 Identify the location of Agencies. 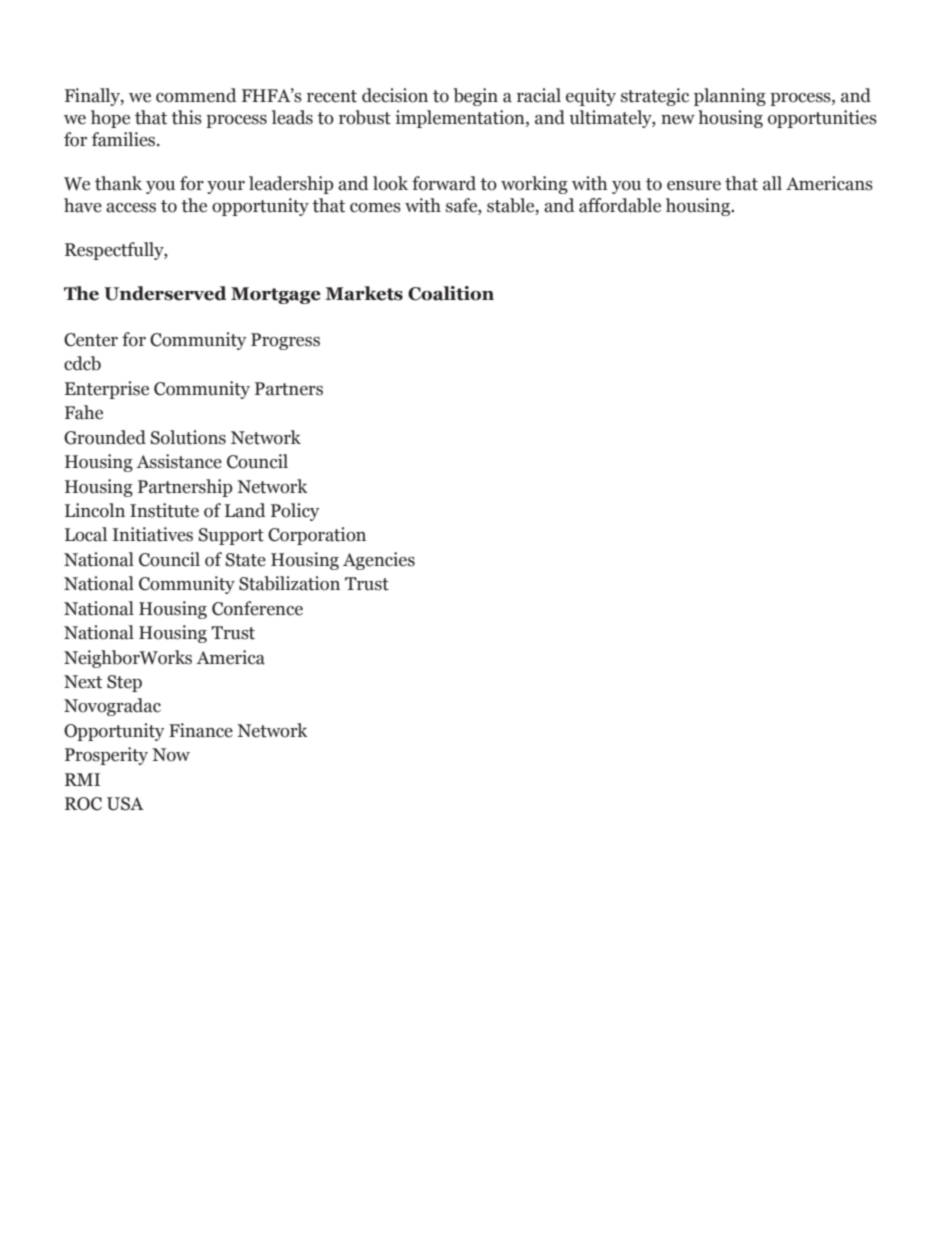
(379, 561).
